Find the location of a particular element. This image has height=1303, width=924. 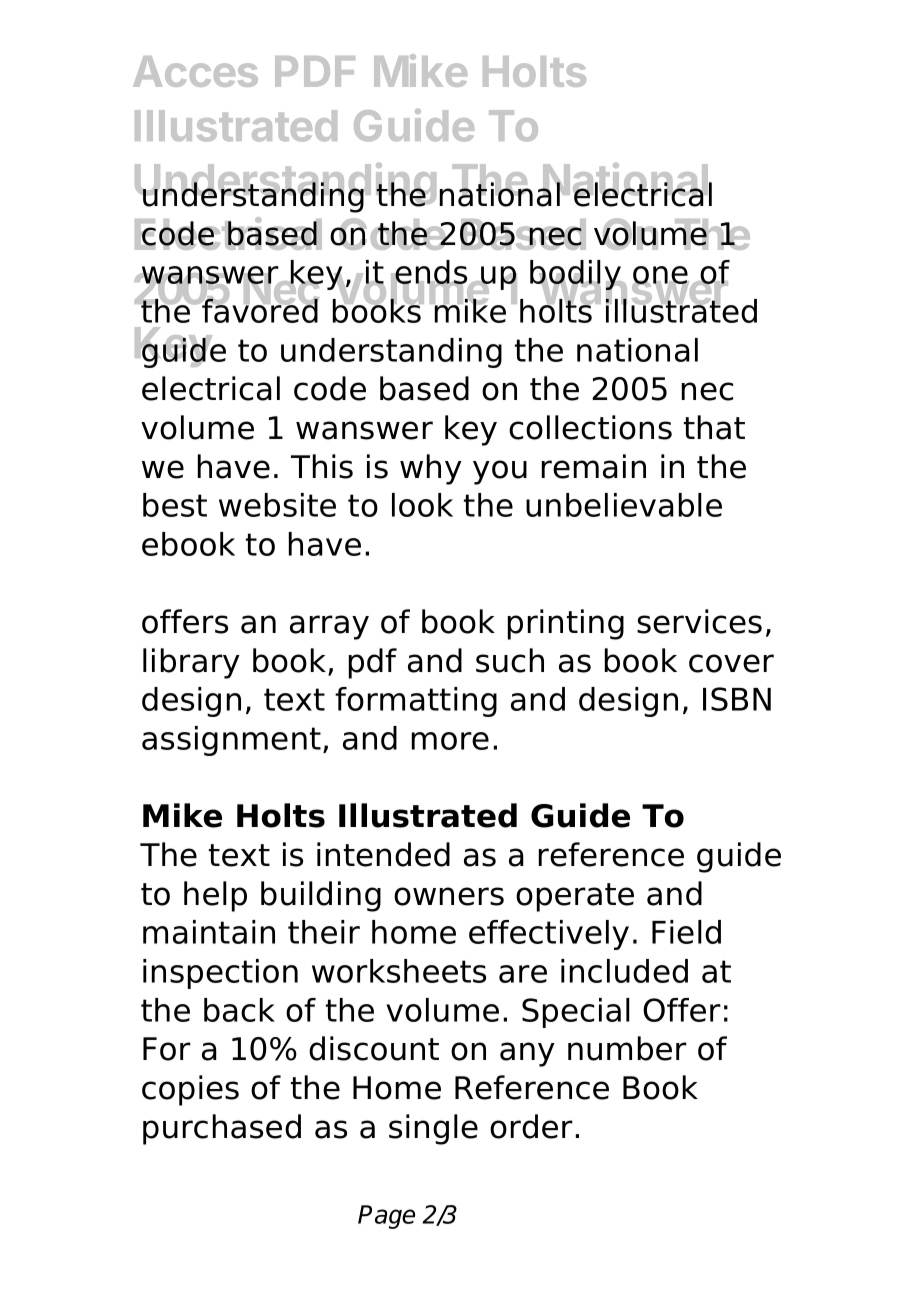

This is located at coordinates (322, 466).
